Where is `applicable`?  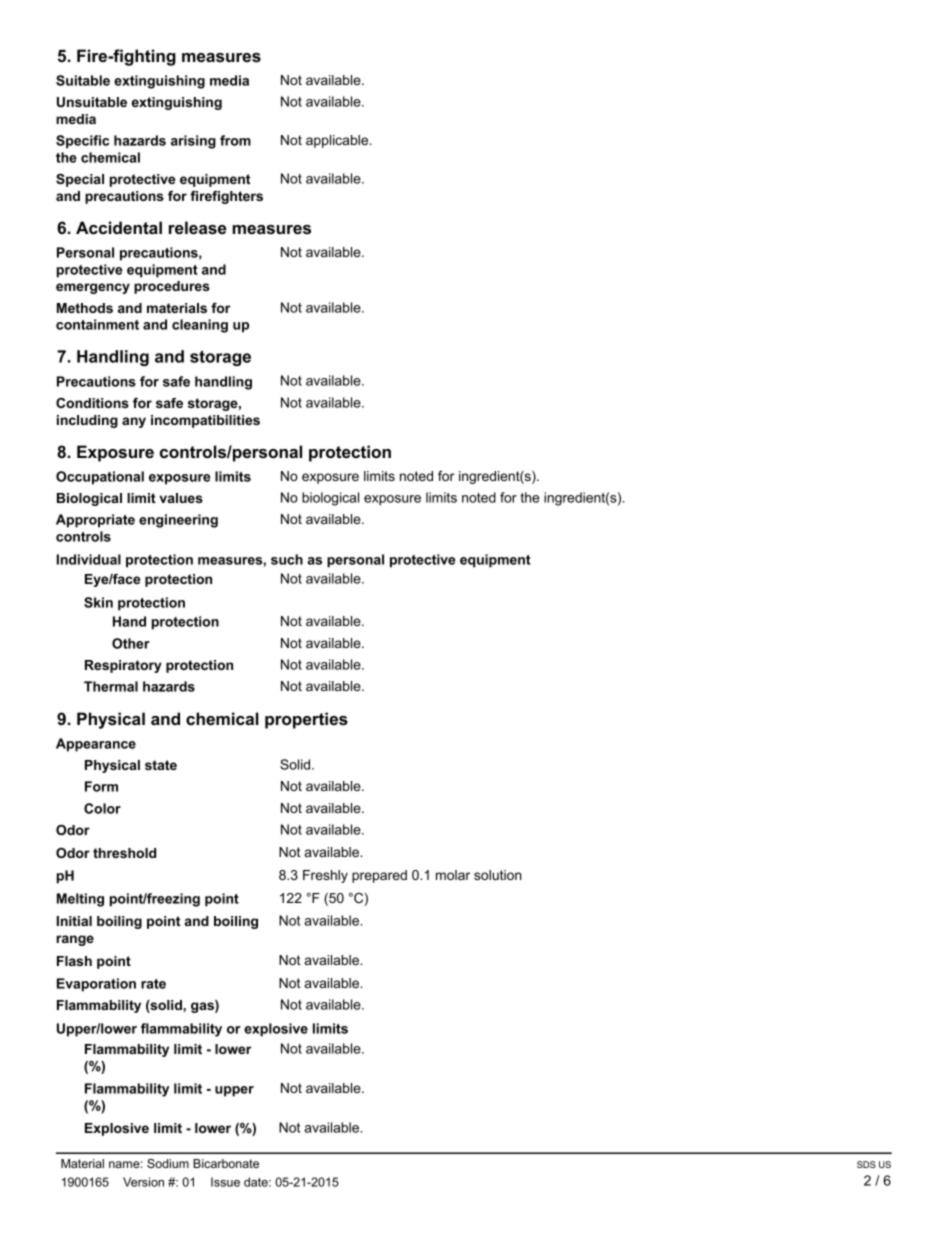
applicable is located at coordinates (338, 141).
